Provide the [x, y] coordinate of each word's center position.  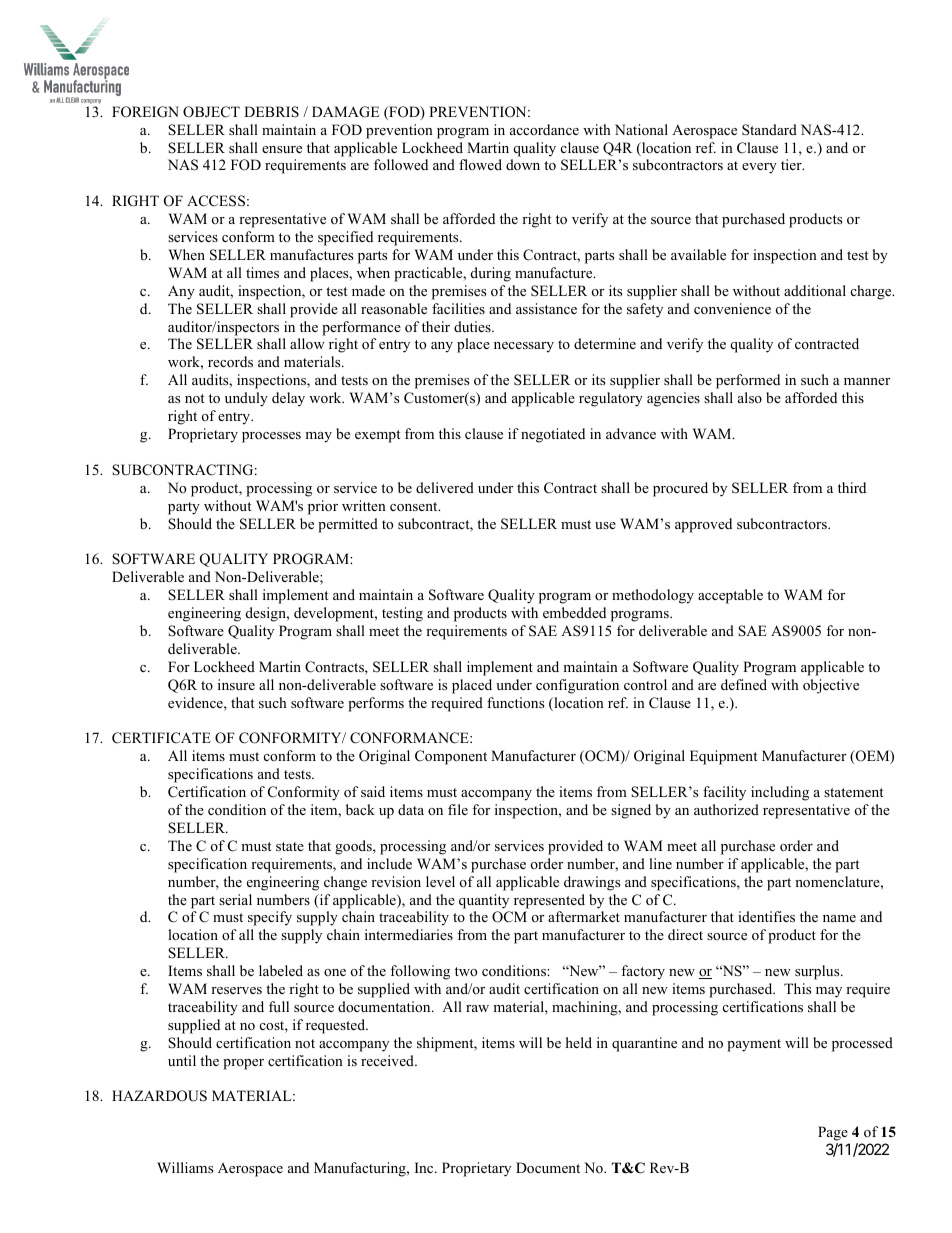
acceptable [730, 596]
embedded [574, 612]
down [523, 164]
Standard [769, 130]
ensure [282, 149]
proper [243, 1064]
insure [236, 684]
